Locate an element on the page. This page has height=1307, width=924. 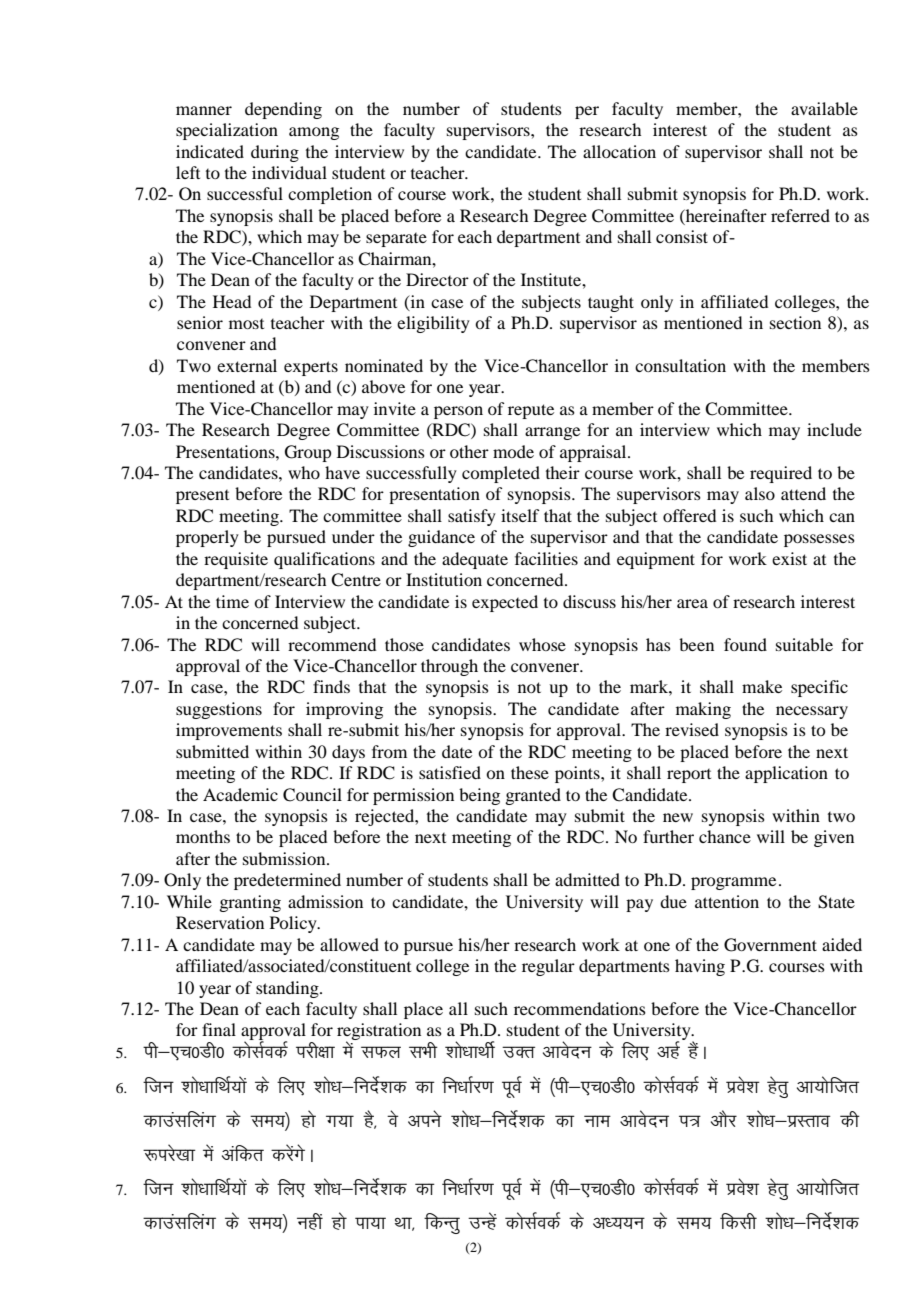
allocation is located at coordinates (619, 151).
